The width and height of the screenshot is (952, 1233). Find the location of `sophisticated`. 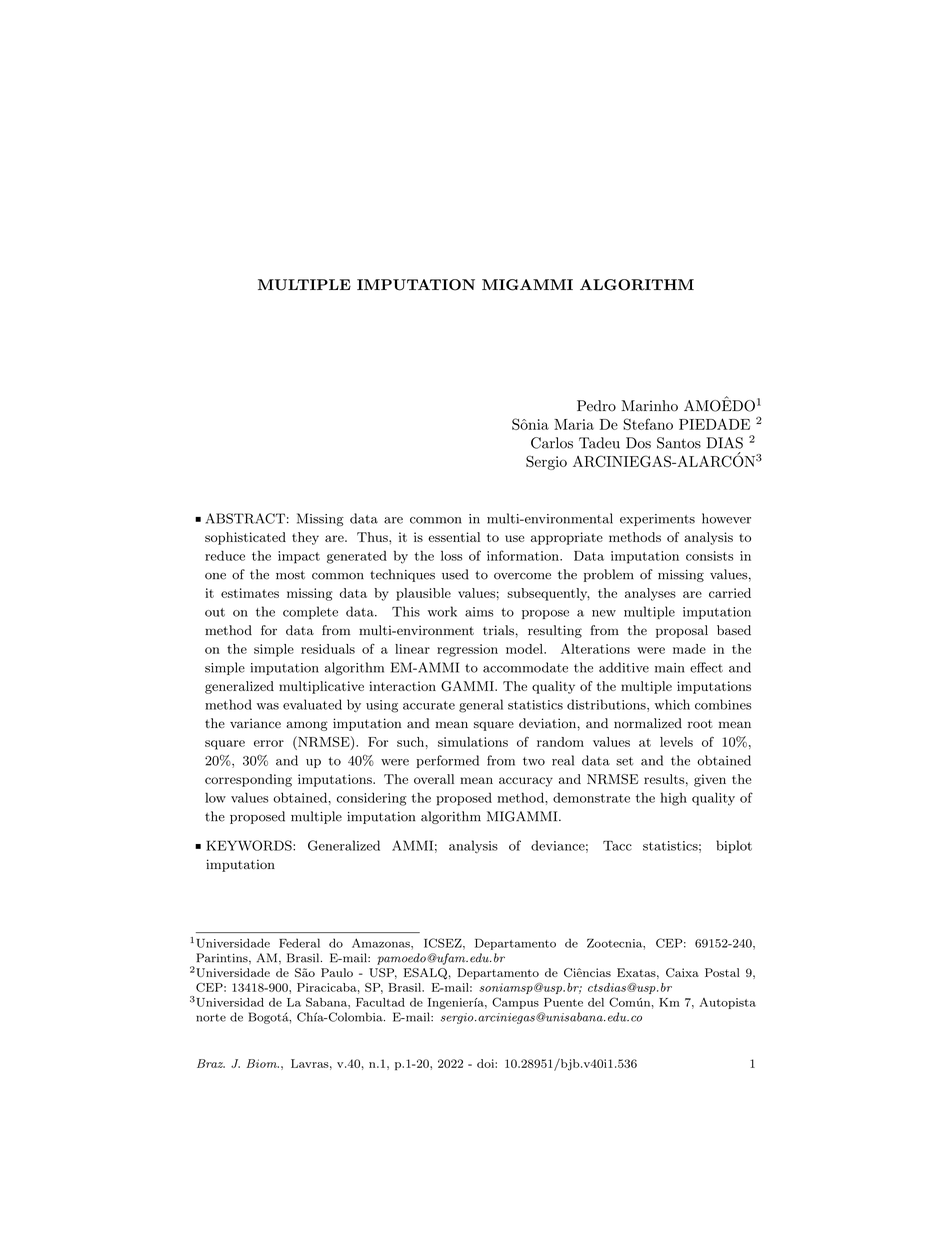

sophisticated is located at coordinates (245, 538).
